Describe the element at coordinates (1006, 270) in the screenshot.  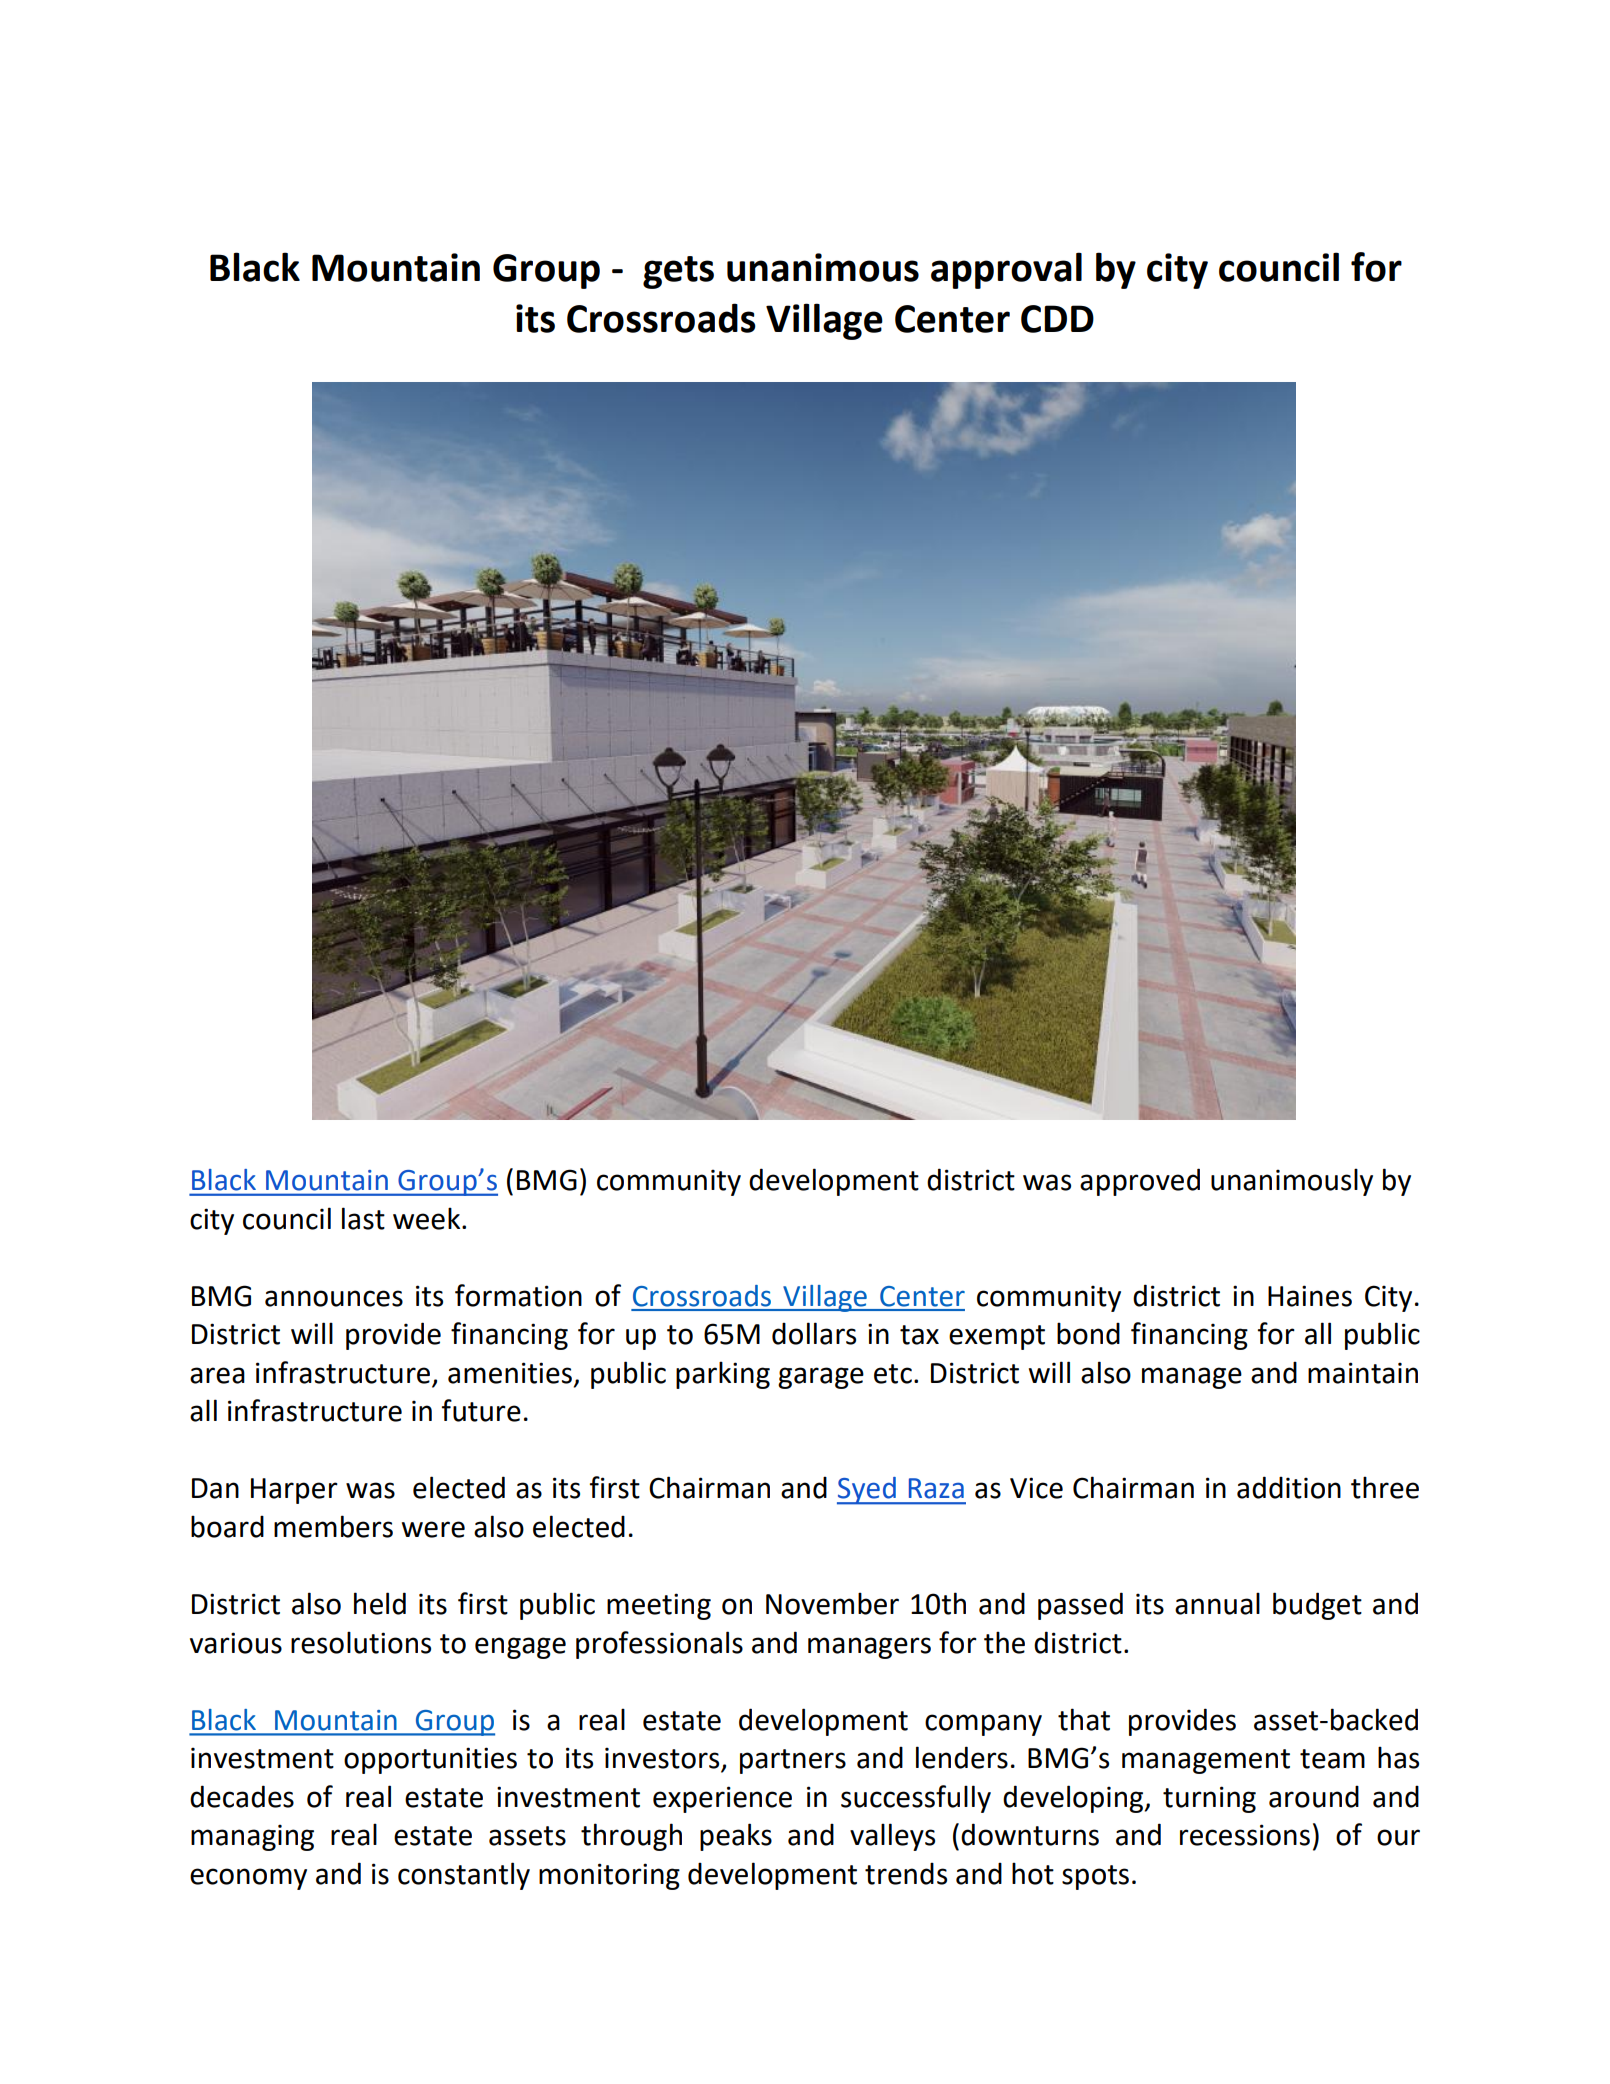
I see `approval` at that location.
